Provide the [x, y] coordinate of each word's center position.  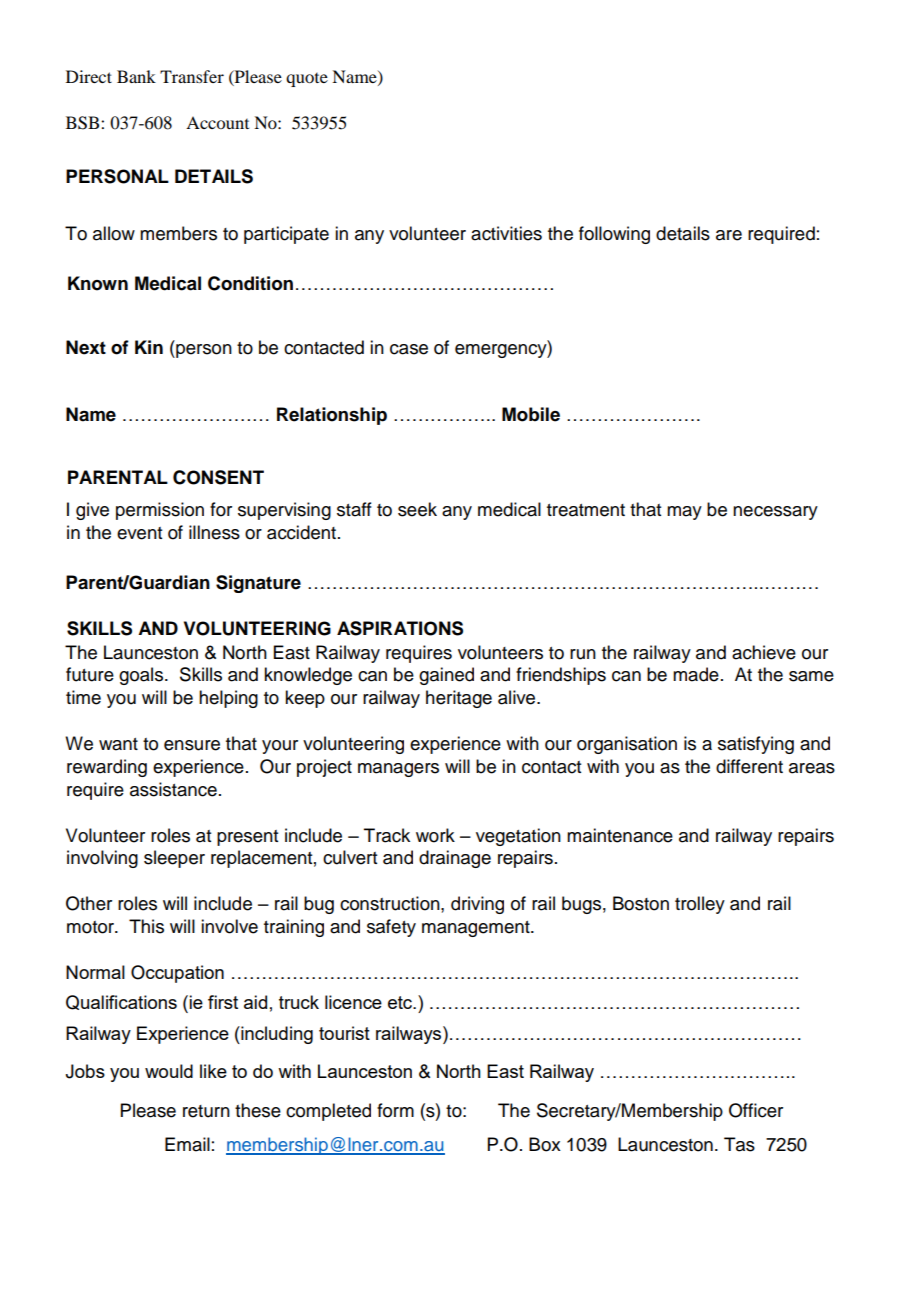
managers [398, 770]
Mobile [531, 414]
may [684, 513]
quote [307, 80]
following [614, 235]
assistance [173, 789]
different [749, 766]
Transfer [192, 76]
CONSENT [218, 477]
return [206, 1111]
